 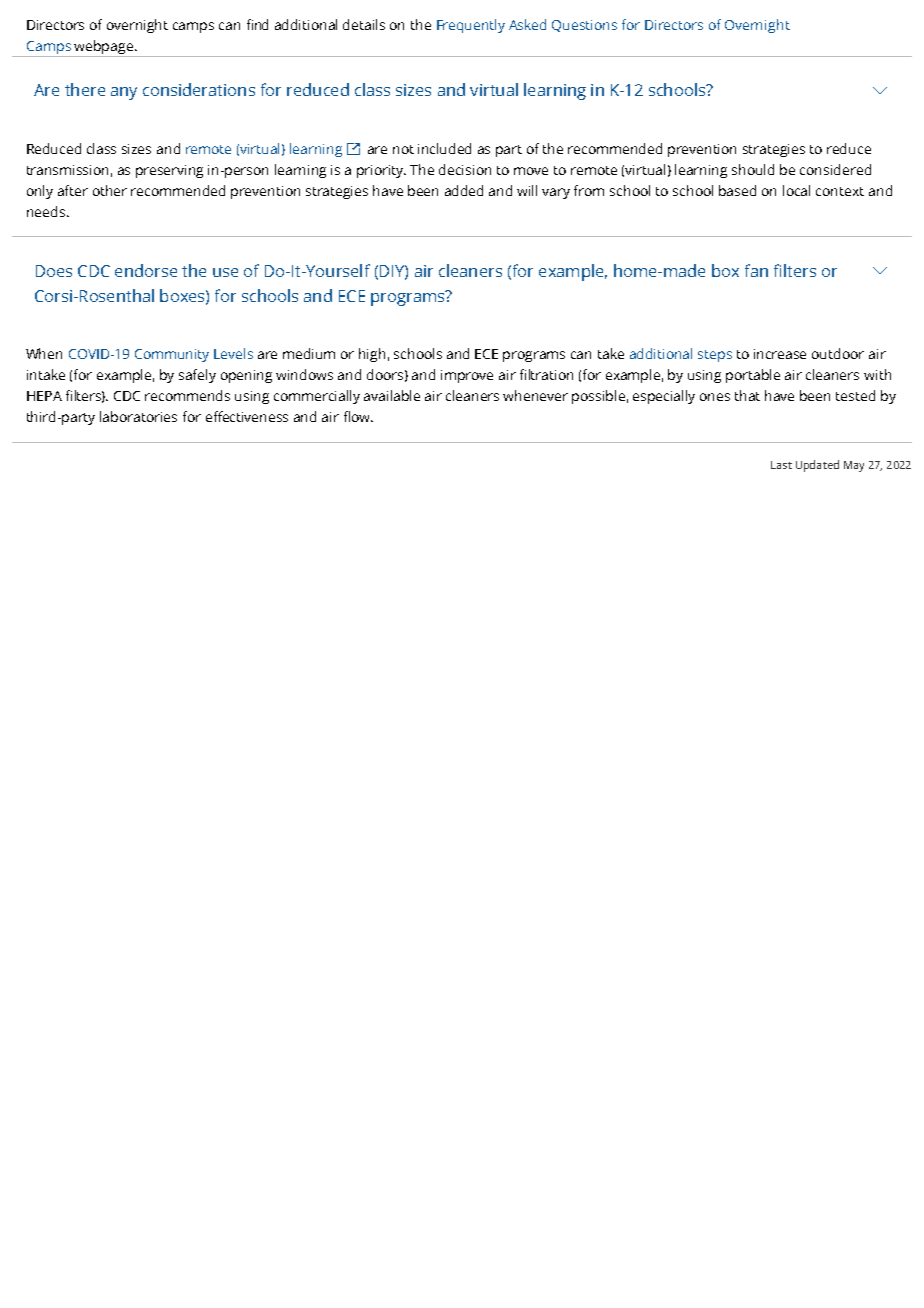 I want to click on Frequently, so click(x=471, y=26).
